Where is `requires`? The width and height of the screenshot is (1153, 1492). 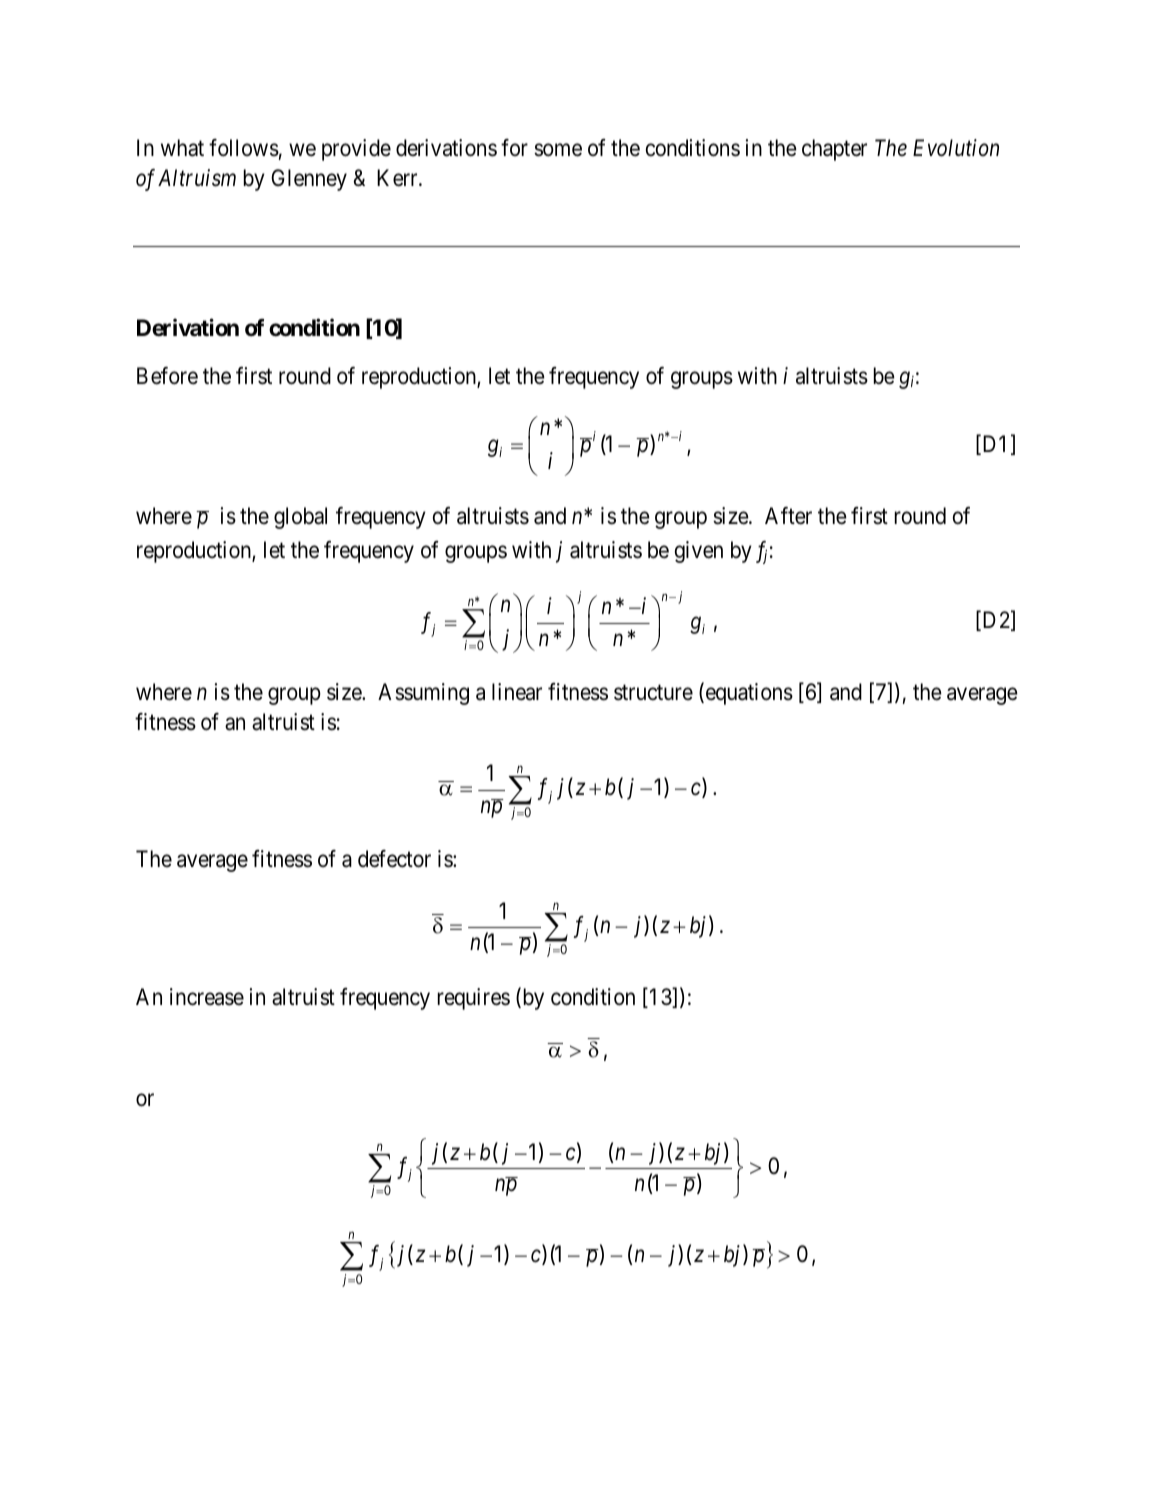 requires is located at coordinates (474, 999).
